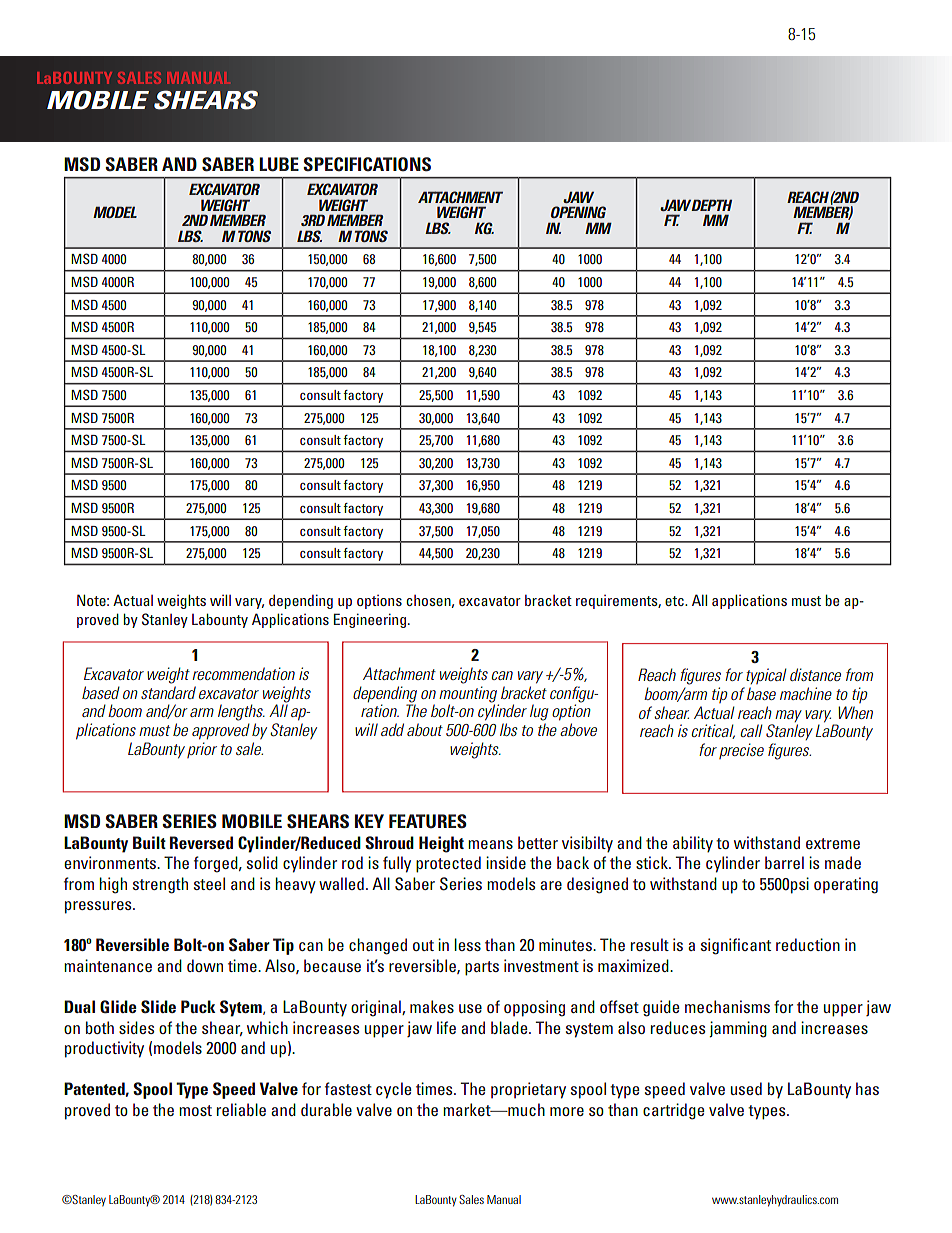 The height and width of the screenshot is (1233, 952). What do you see at coordinates (675, 601) in the screenshot?
I see `etc` at bounding box center [675, 601].
